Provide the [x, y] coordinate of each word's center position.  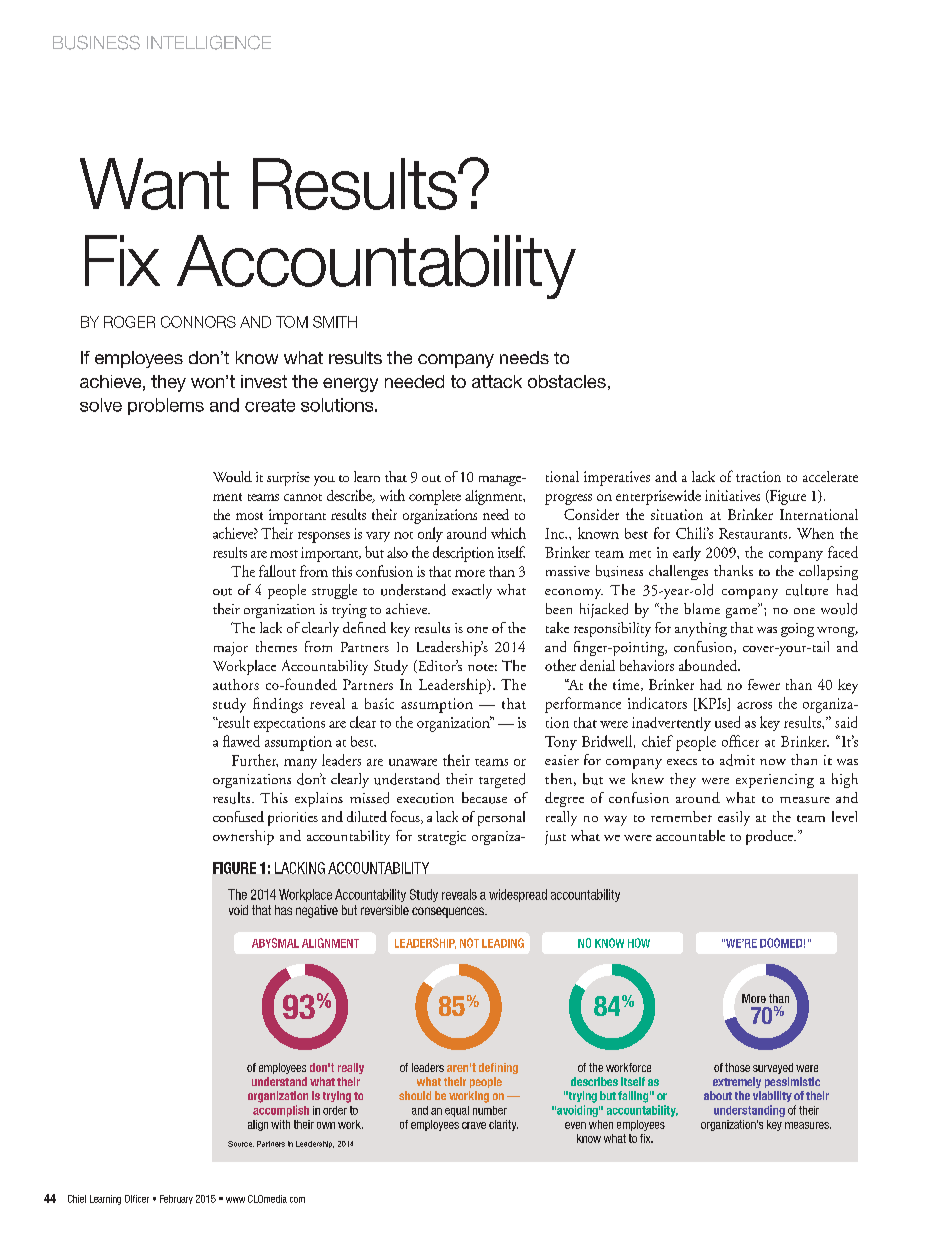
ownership [243, 837]
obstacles [567, 381]
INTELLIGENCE [209, 42]
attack [497, 381]
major [231, 649]
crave [474, 1125]
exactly [472, 591]
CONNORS [198, 322]
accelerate [830, 476]
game [743, 611]
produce [770, 837]
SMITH [335, 322]
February [176, 1199]
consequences [449, 912]
